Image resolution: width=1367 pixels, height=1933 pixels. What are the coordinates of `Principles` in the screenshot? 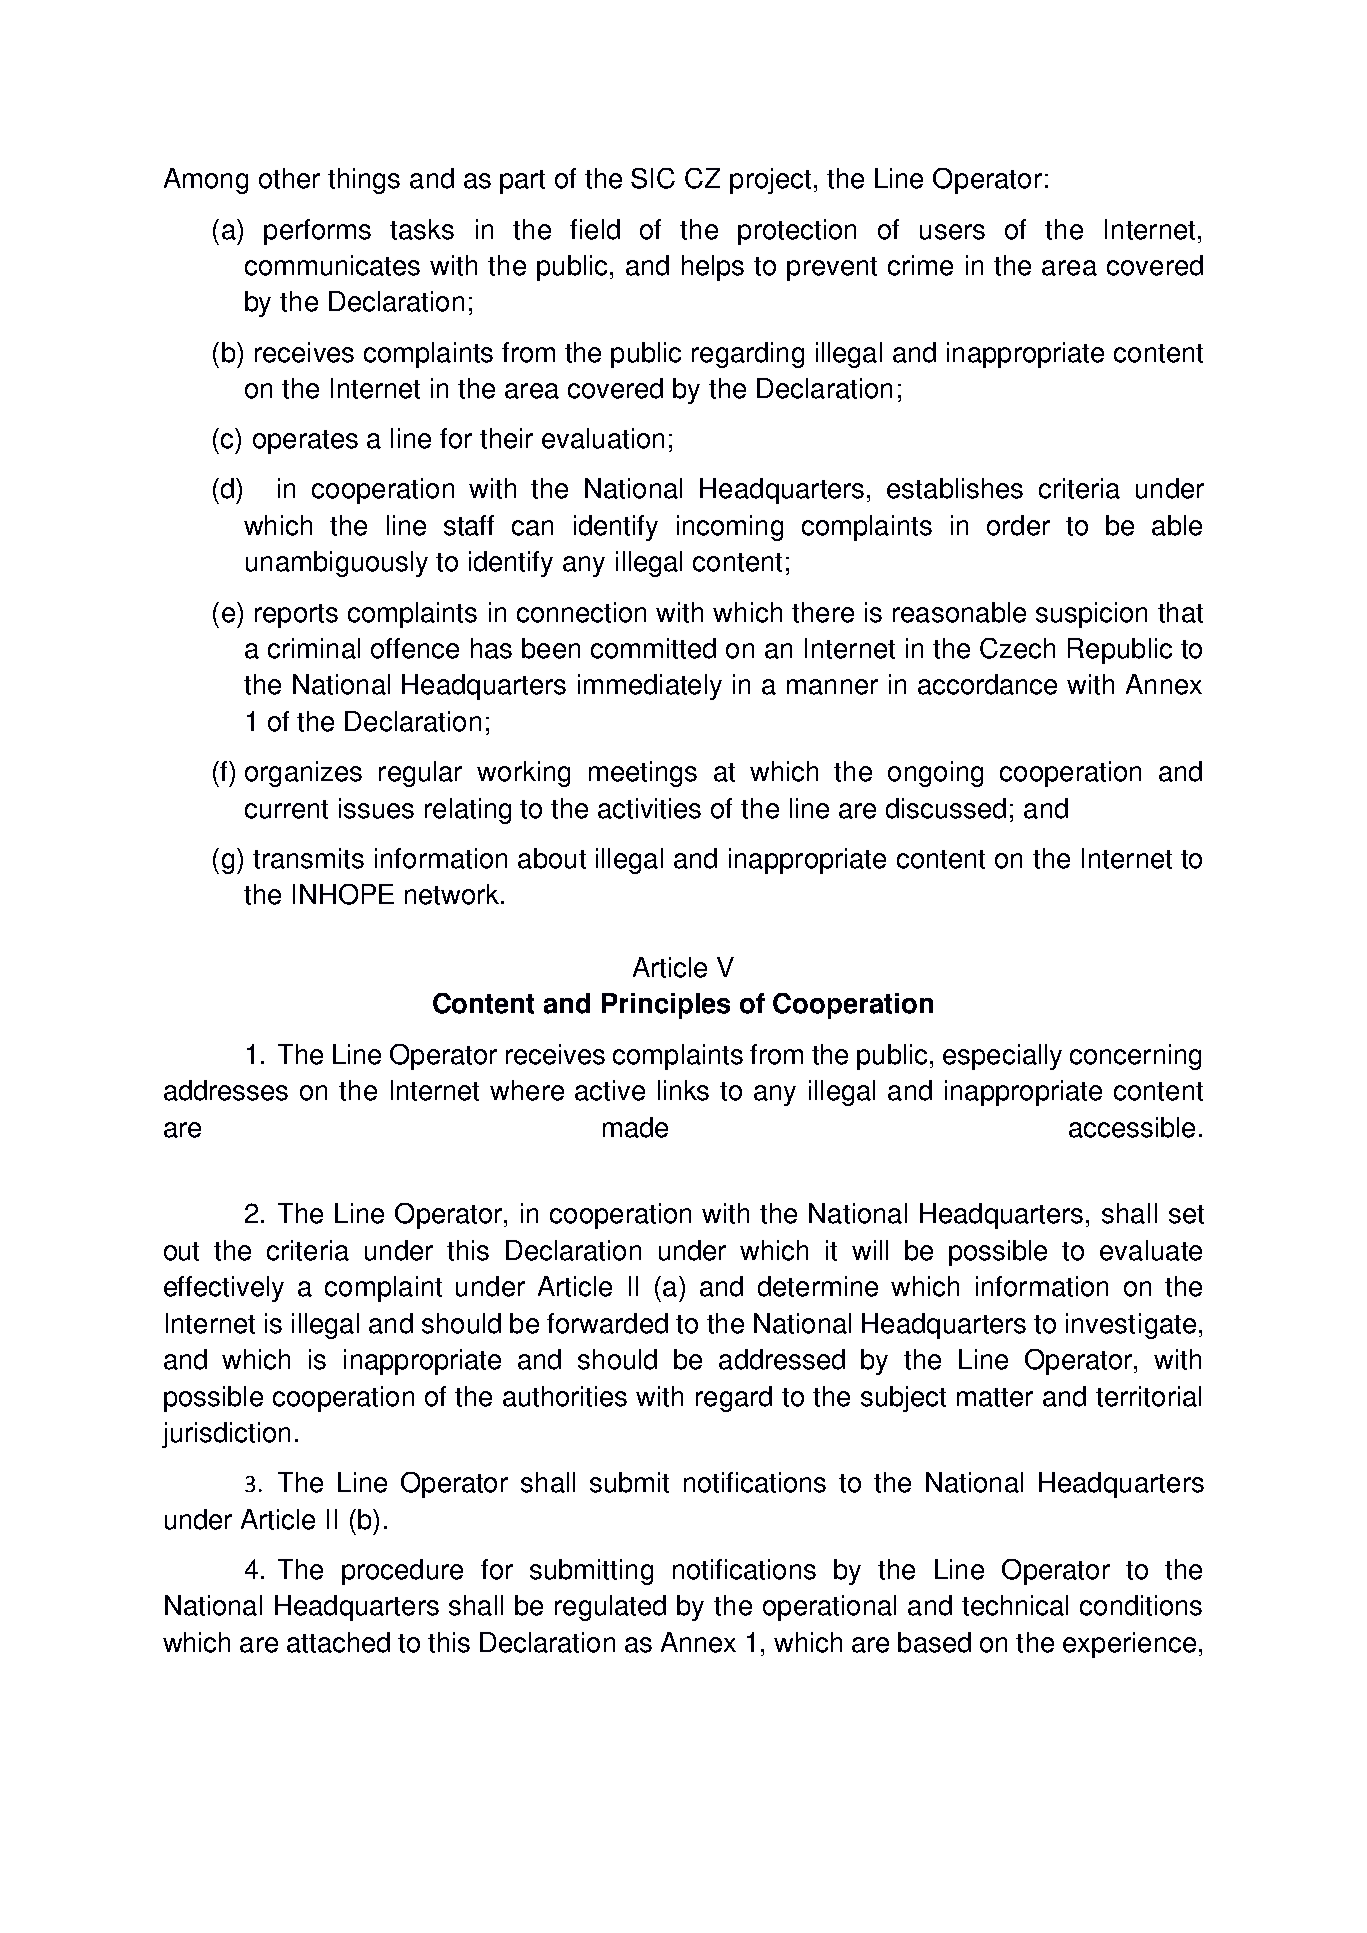 It's located at (666, 1006).
